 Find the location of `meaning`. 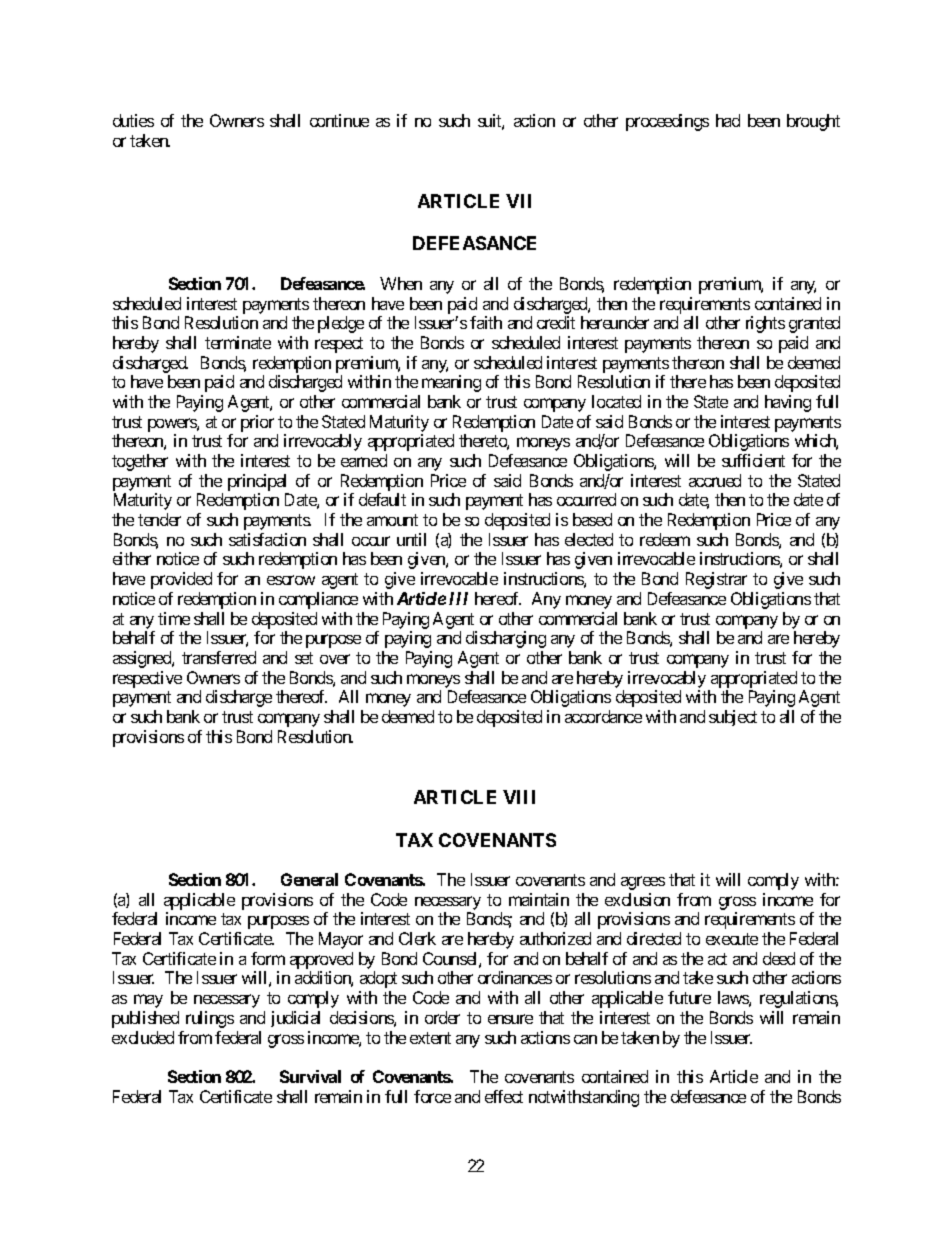

meaning is located at coordinates (451, 383).
